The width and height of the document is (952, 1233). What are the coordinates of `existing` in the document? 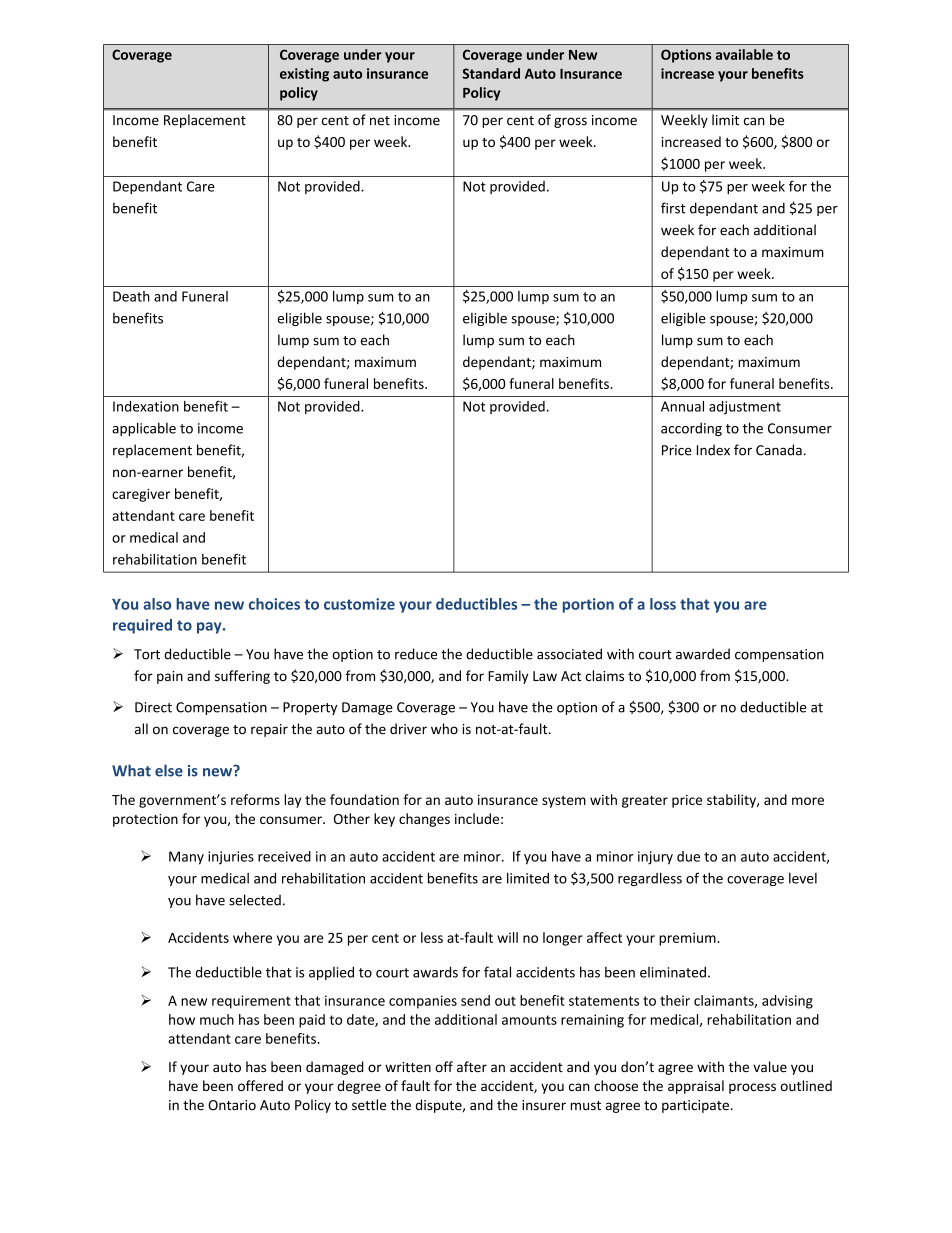 It's located at (304, 75).
